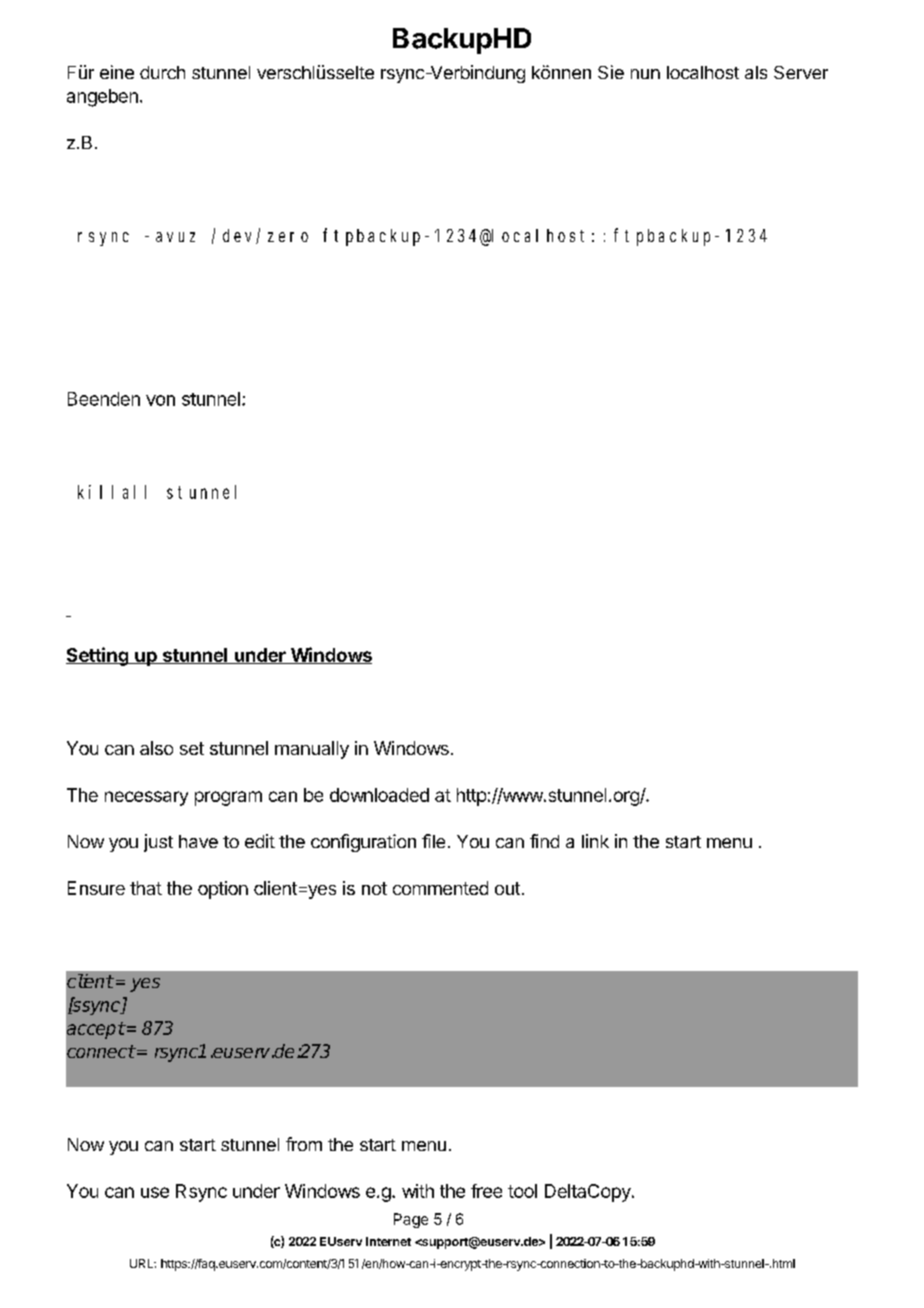 This image has height=1308, width=924. Describe the element at coordinates (645, 74) in the image. I see `nun` at that location.
